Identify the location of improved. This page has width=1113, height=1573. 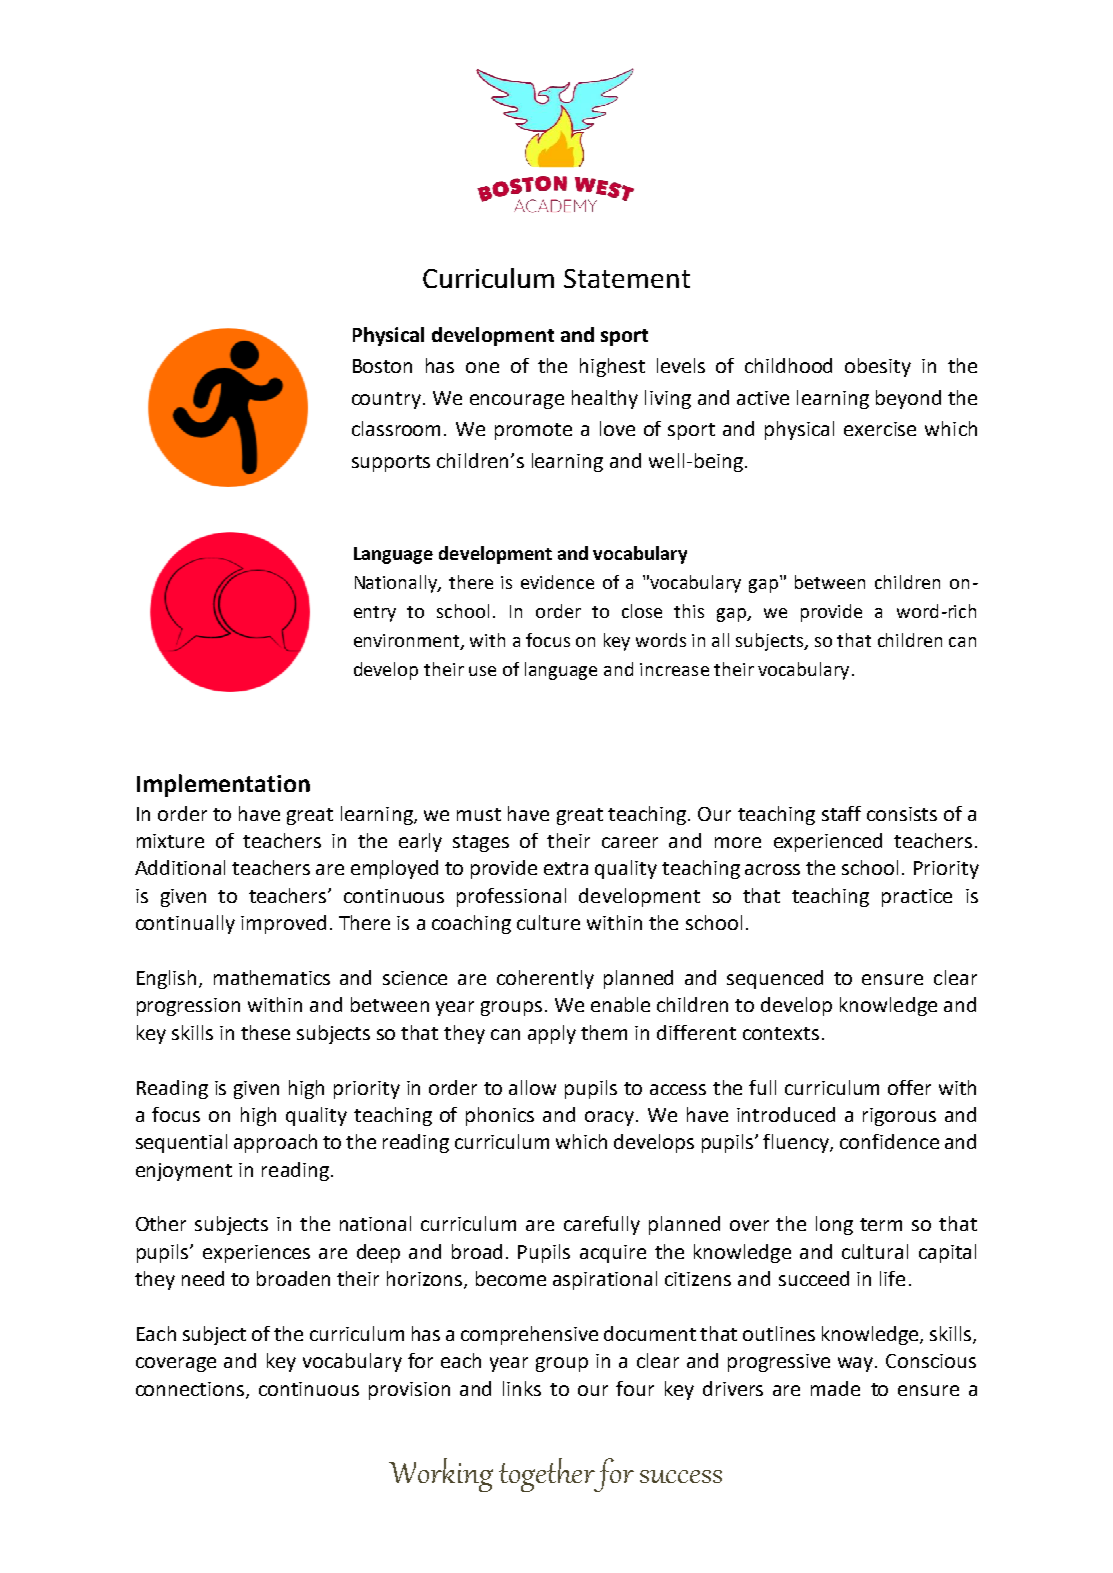
(283, 924).
